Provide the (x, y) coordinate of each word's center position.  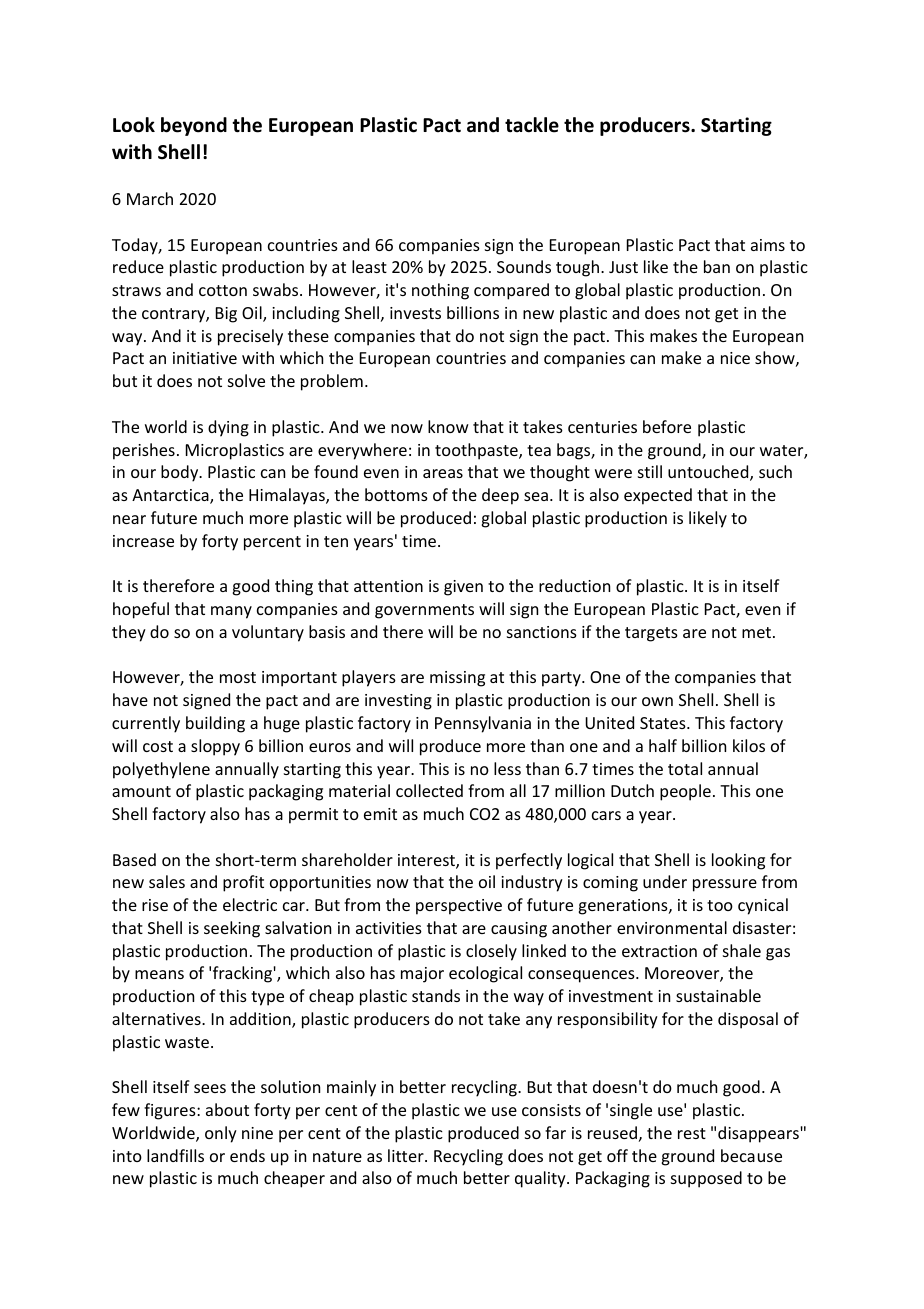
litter (407, 1155)
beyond (194, 126)
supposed (706, 1179)
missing (457, 679)
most (238, 677)
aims (768, 245)
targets (651, 634)
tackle (532, 125)
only (221, 1134)
